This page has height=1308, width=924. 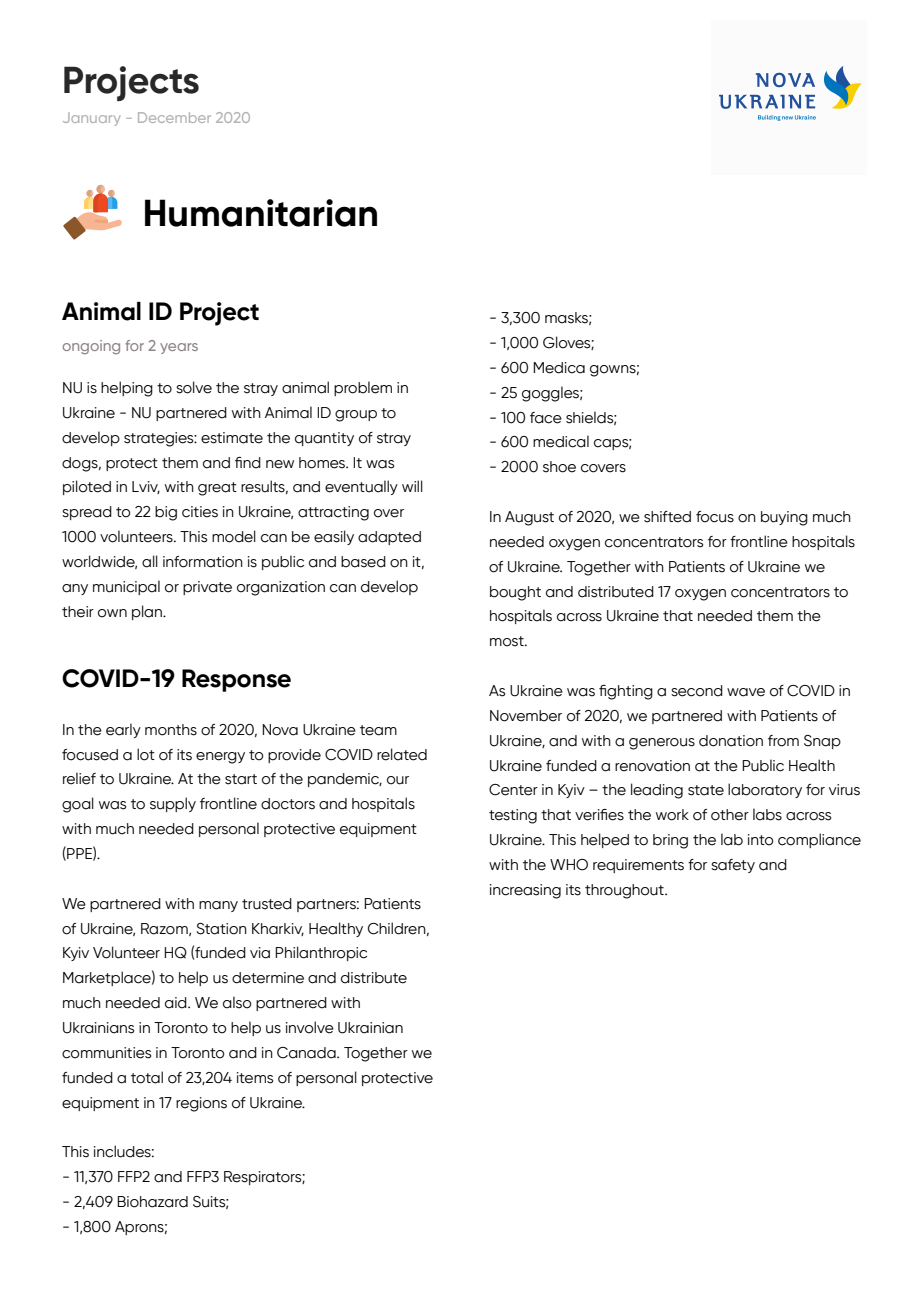 What do you see at coordinates (525, 891) in the page?
I see `increasing` at bounding box center [525, 891].
